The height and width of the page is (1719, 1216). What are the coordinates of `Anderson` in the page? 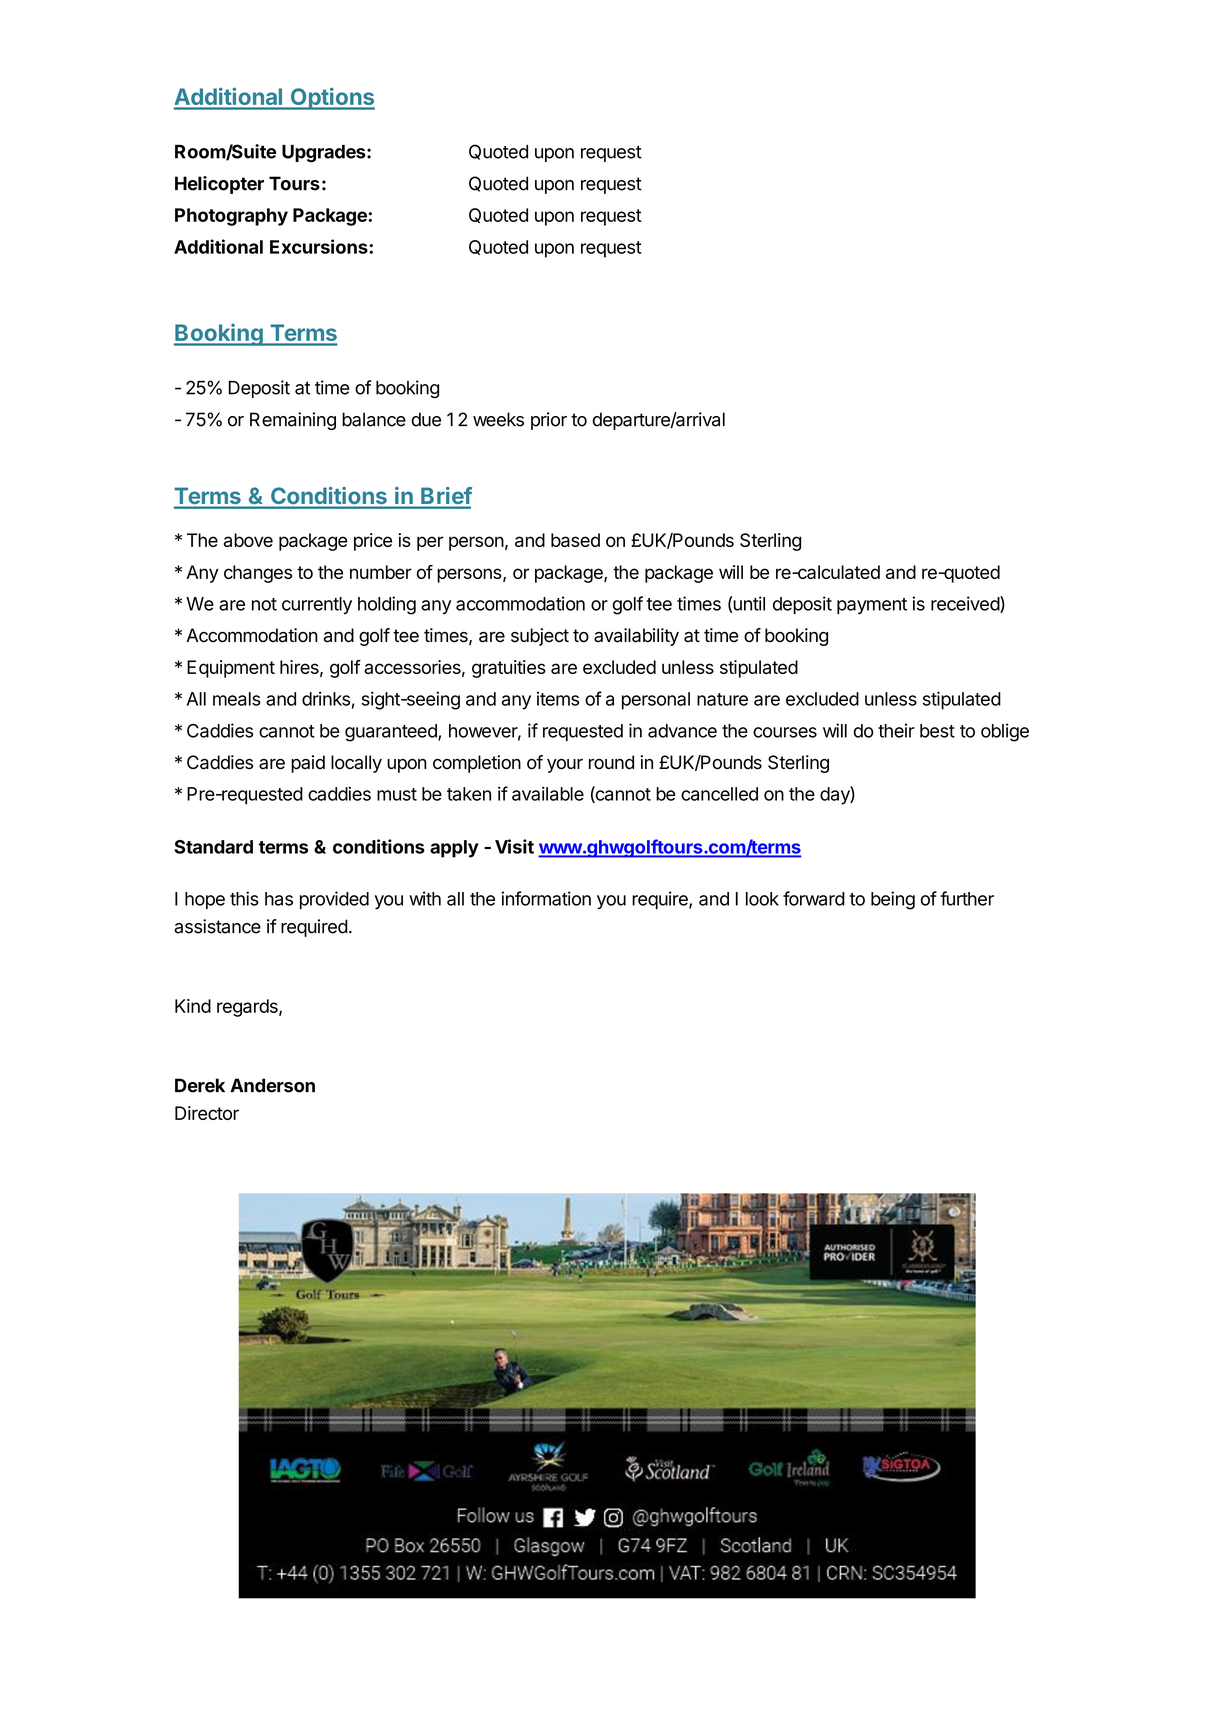 It's located at (272, 1085).
